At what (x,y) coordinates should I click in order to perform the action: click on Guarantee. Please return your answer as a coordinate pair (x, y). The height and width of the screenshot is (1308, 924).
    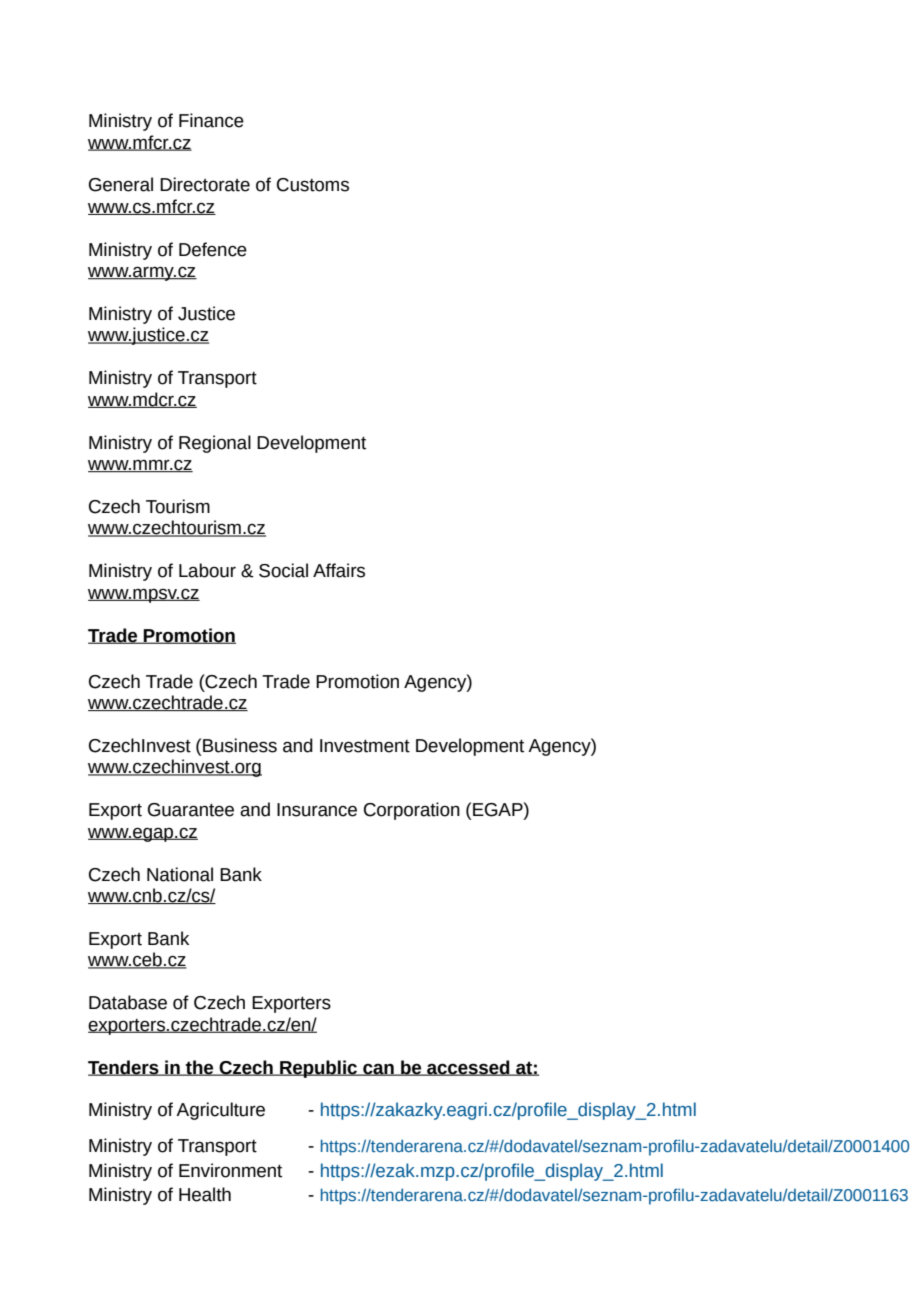
    Looking at the image, I should click on (191, 810).
